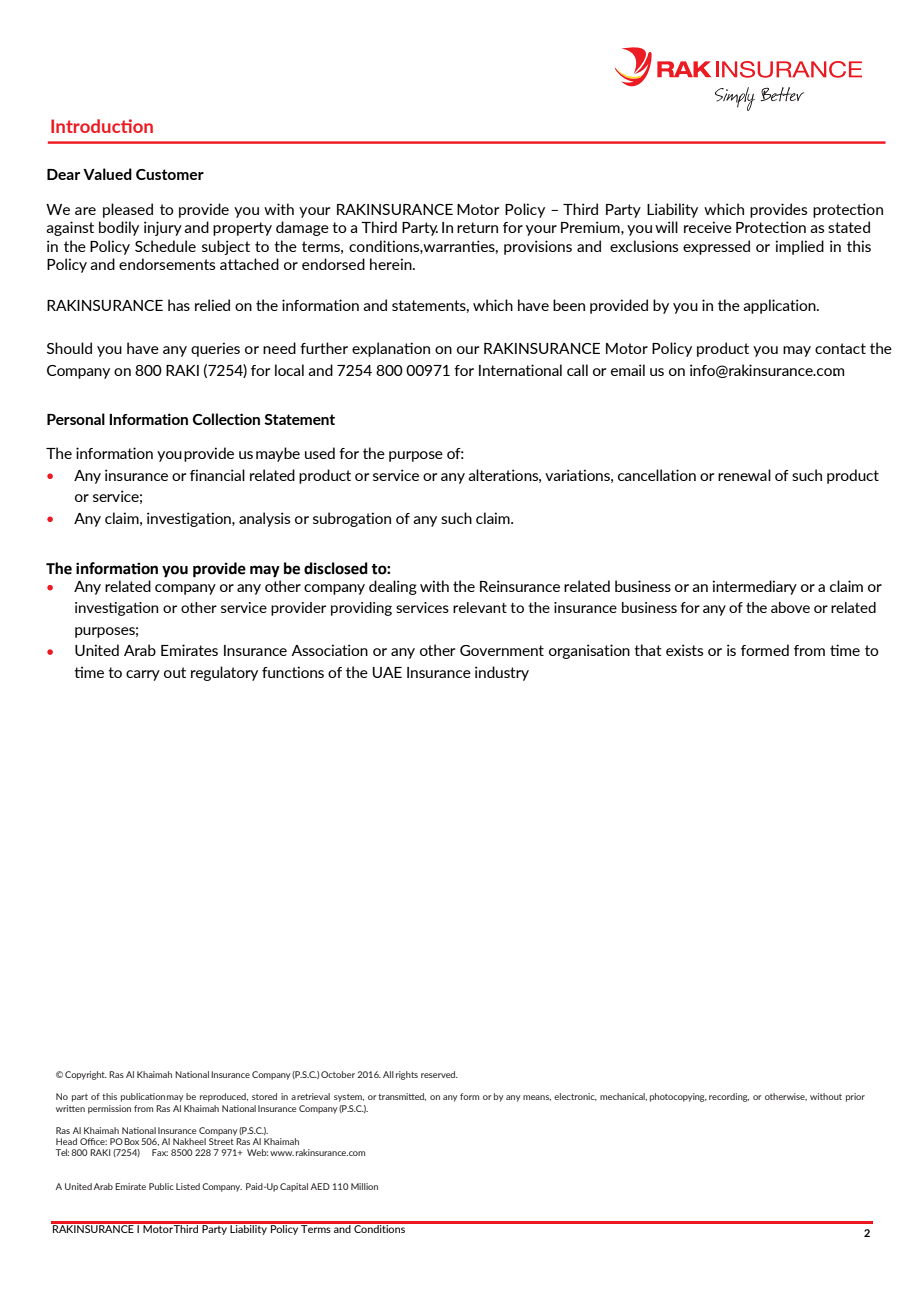 This document has height=1307, width=924. Describe the element at coordinates (170, 174) in the document. I see `Customer` at that location.
